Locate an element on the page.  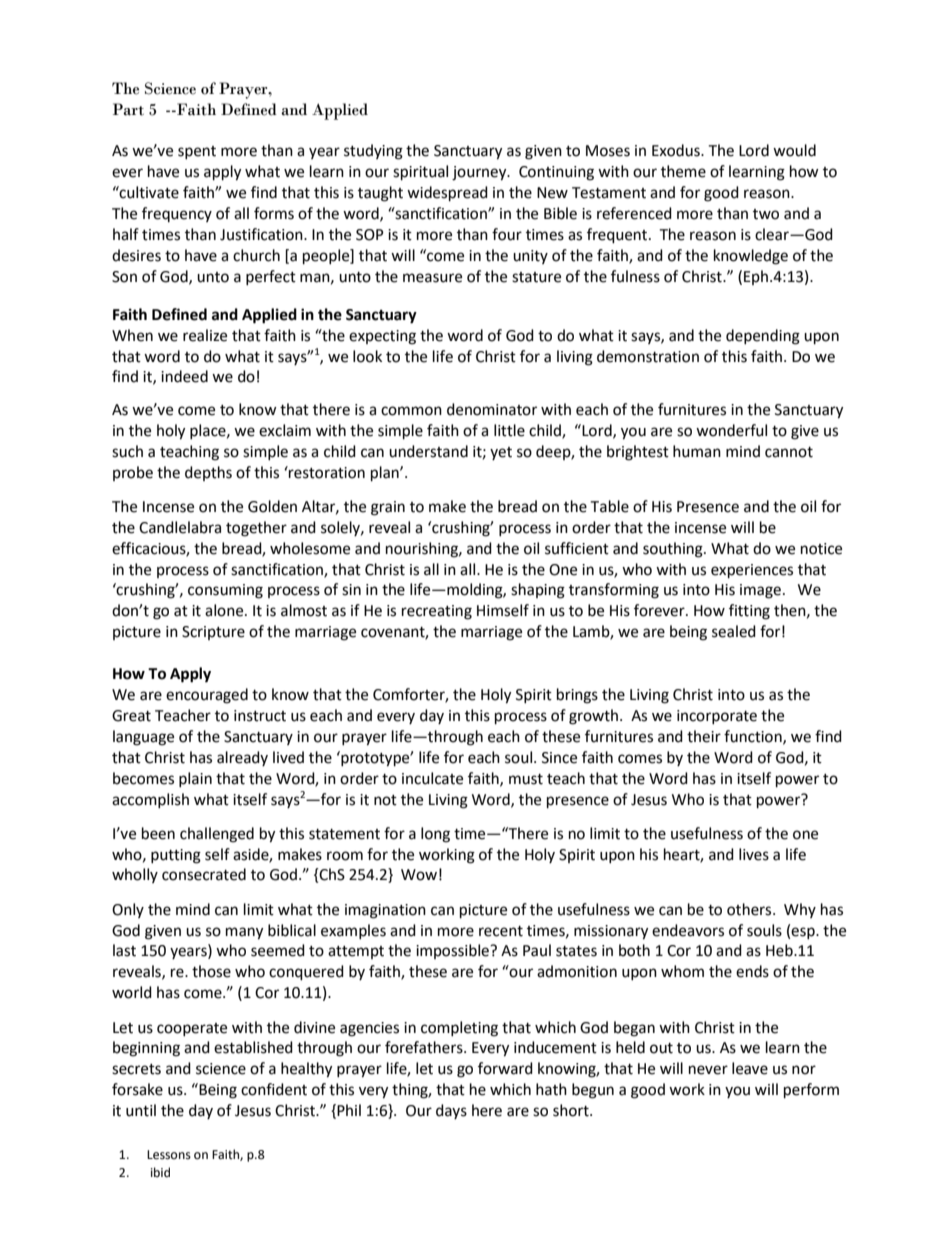
yet is located at coordinates (501, 453).
